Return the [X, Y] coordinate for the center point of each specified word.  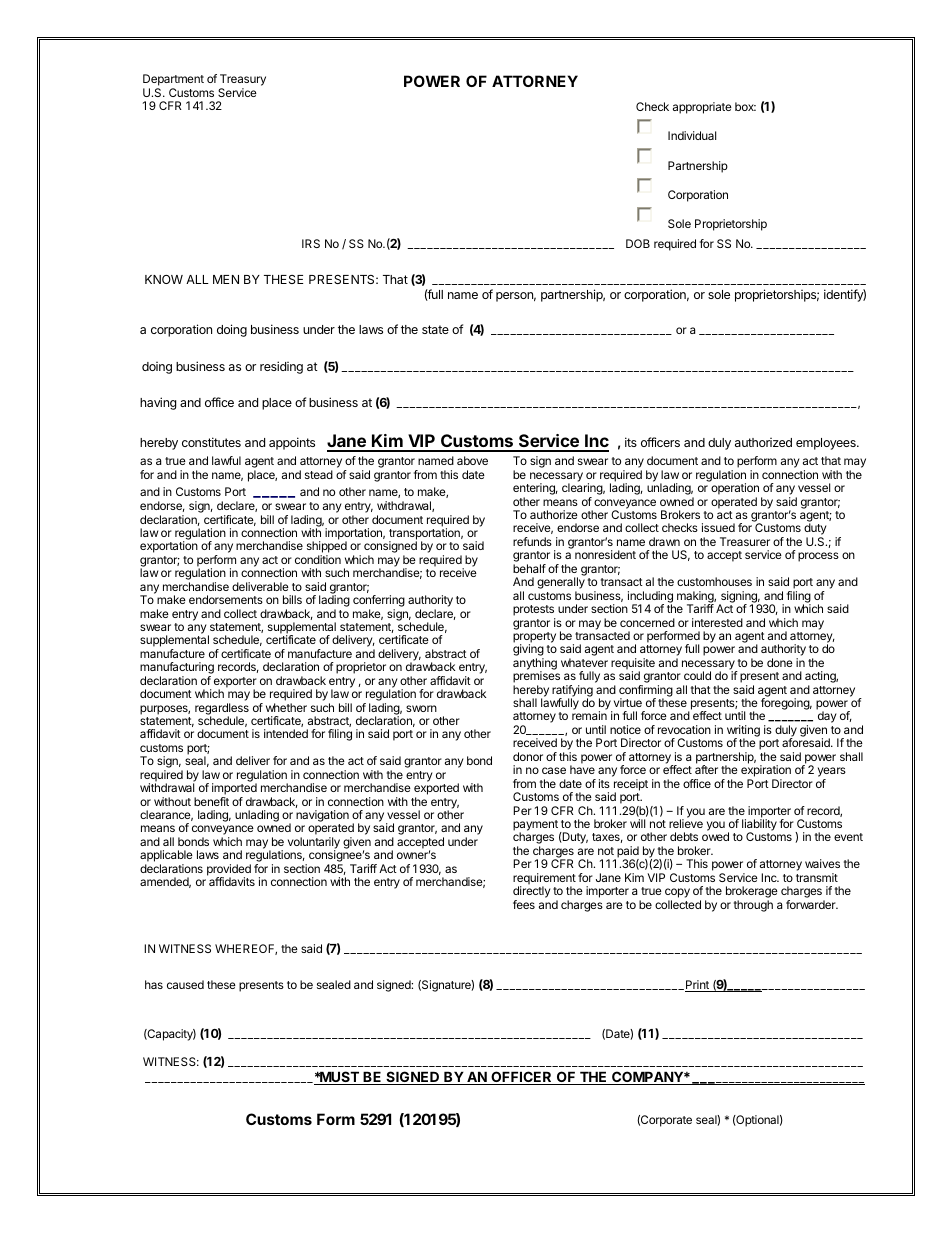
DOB [638, 243]
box [745, 106]
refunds [532, 541]
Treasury [243, 81]
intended [286, 733]
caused [185, 984]
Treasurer [745, 541]
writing [743, 732]
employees [827, 444]
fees [524, 904]
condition [318, 559]
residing [281, 367]
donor [528, 756]
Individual [692, 135]
